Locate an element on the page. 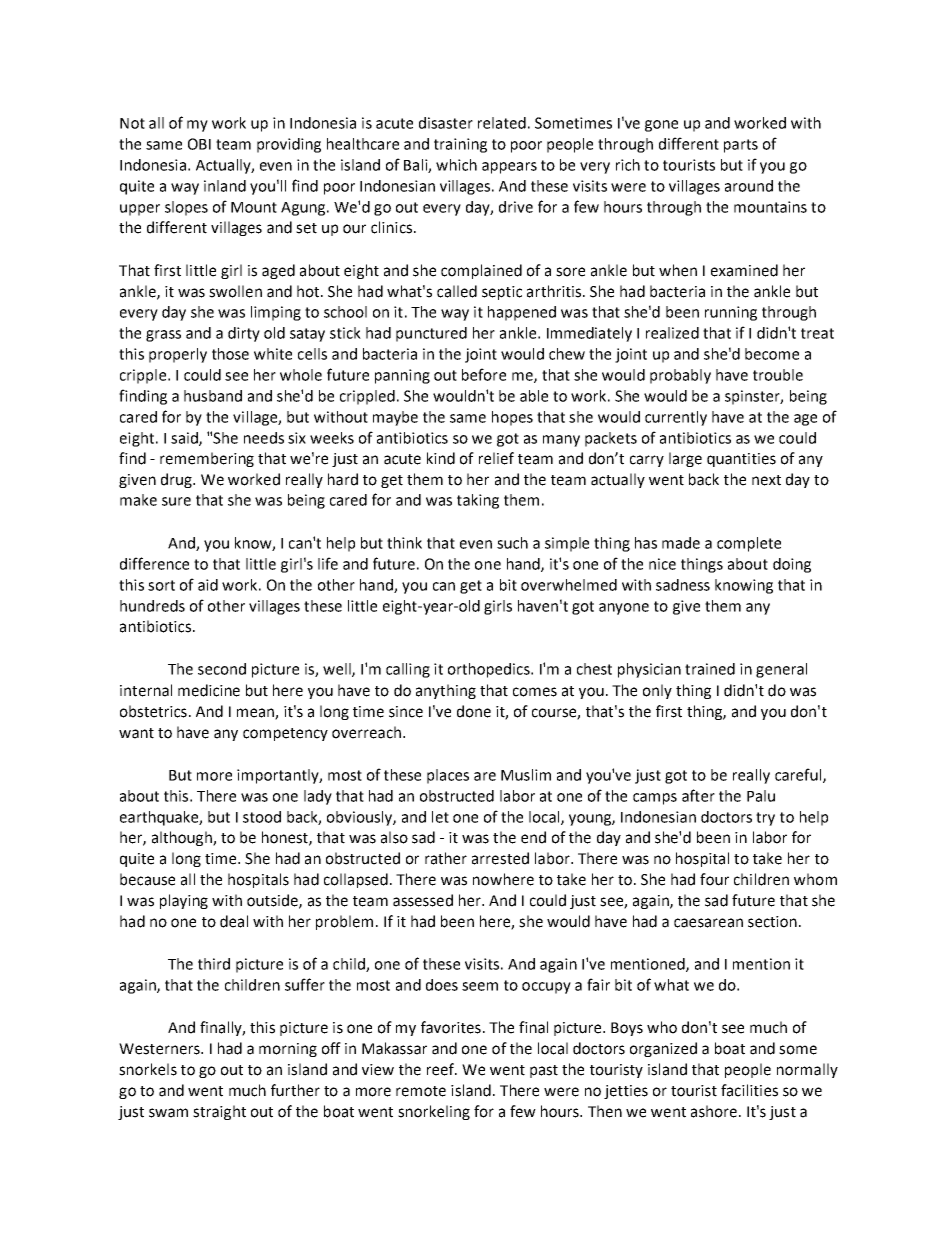 Image resolution: width=952 pixels, height=1233 pixels. medicine is located at coordinates (209, 690).
